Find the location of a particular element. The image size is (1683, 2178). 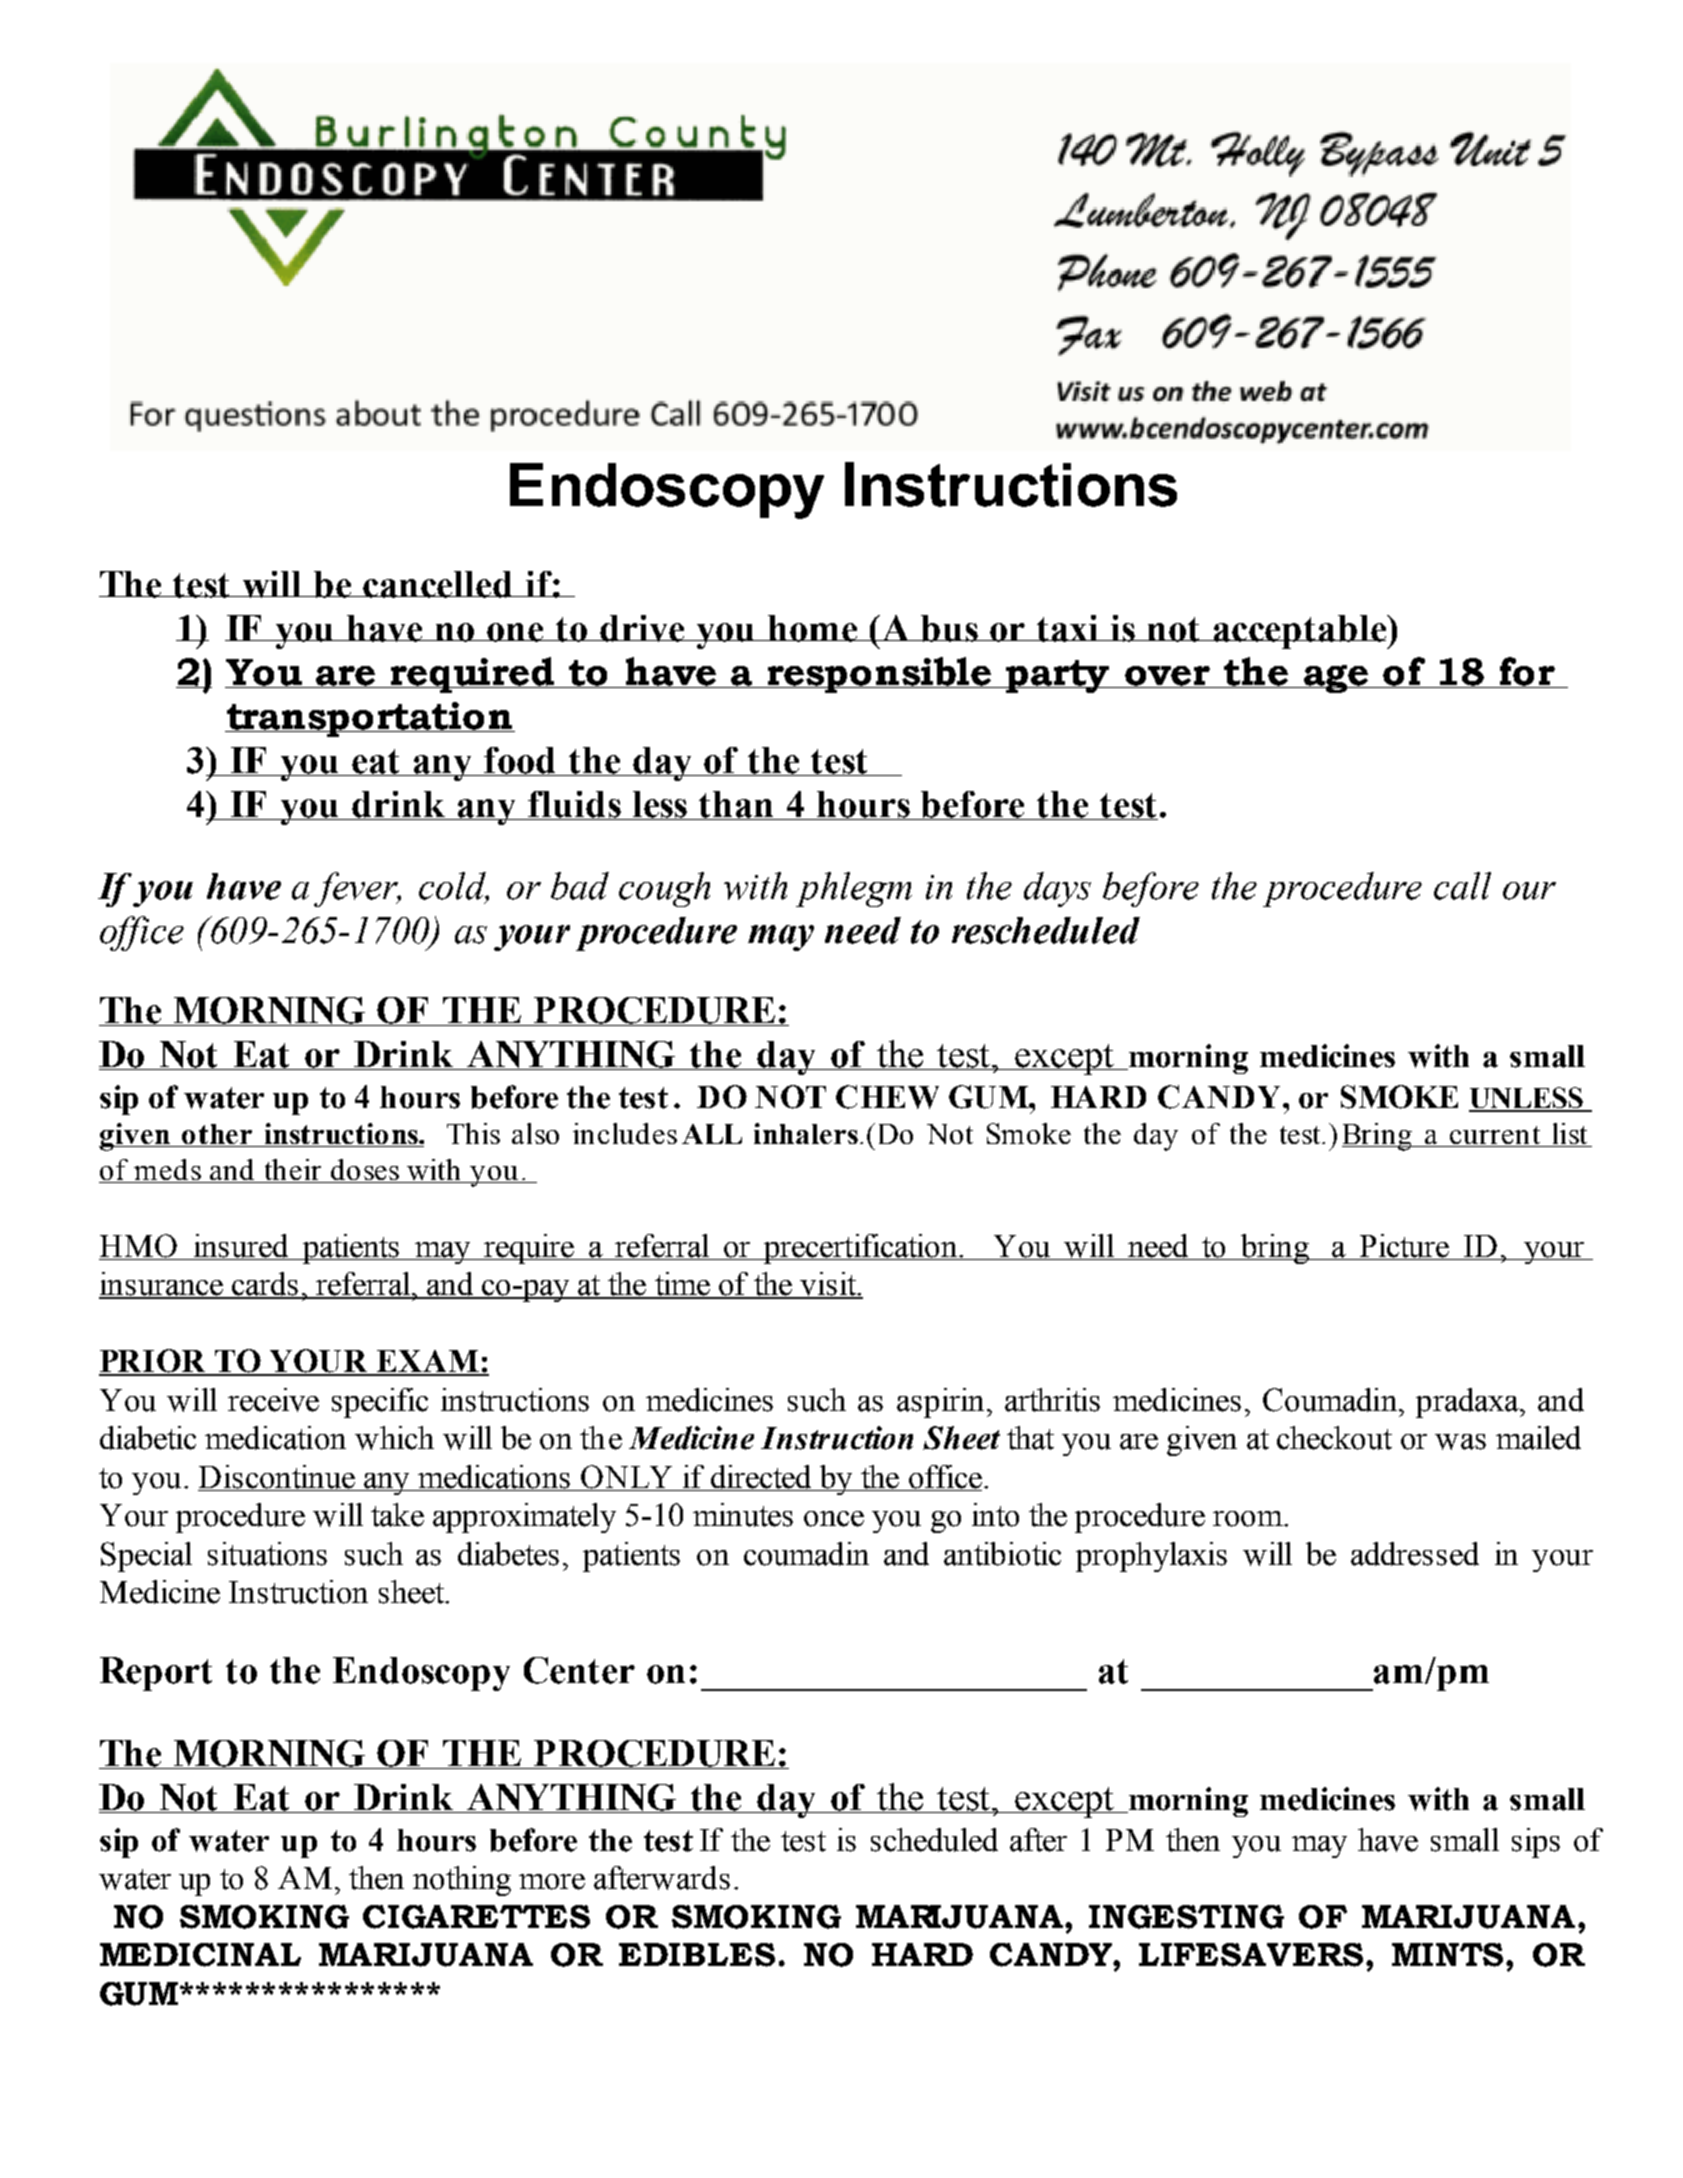

visit is located at coordinates (828, 1285).
